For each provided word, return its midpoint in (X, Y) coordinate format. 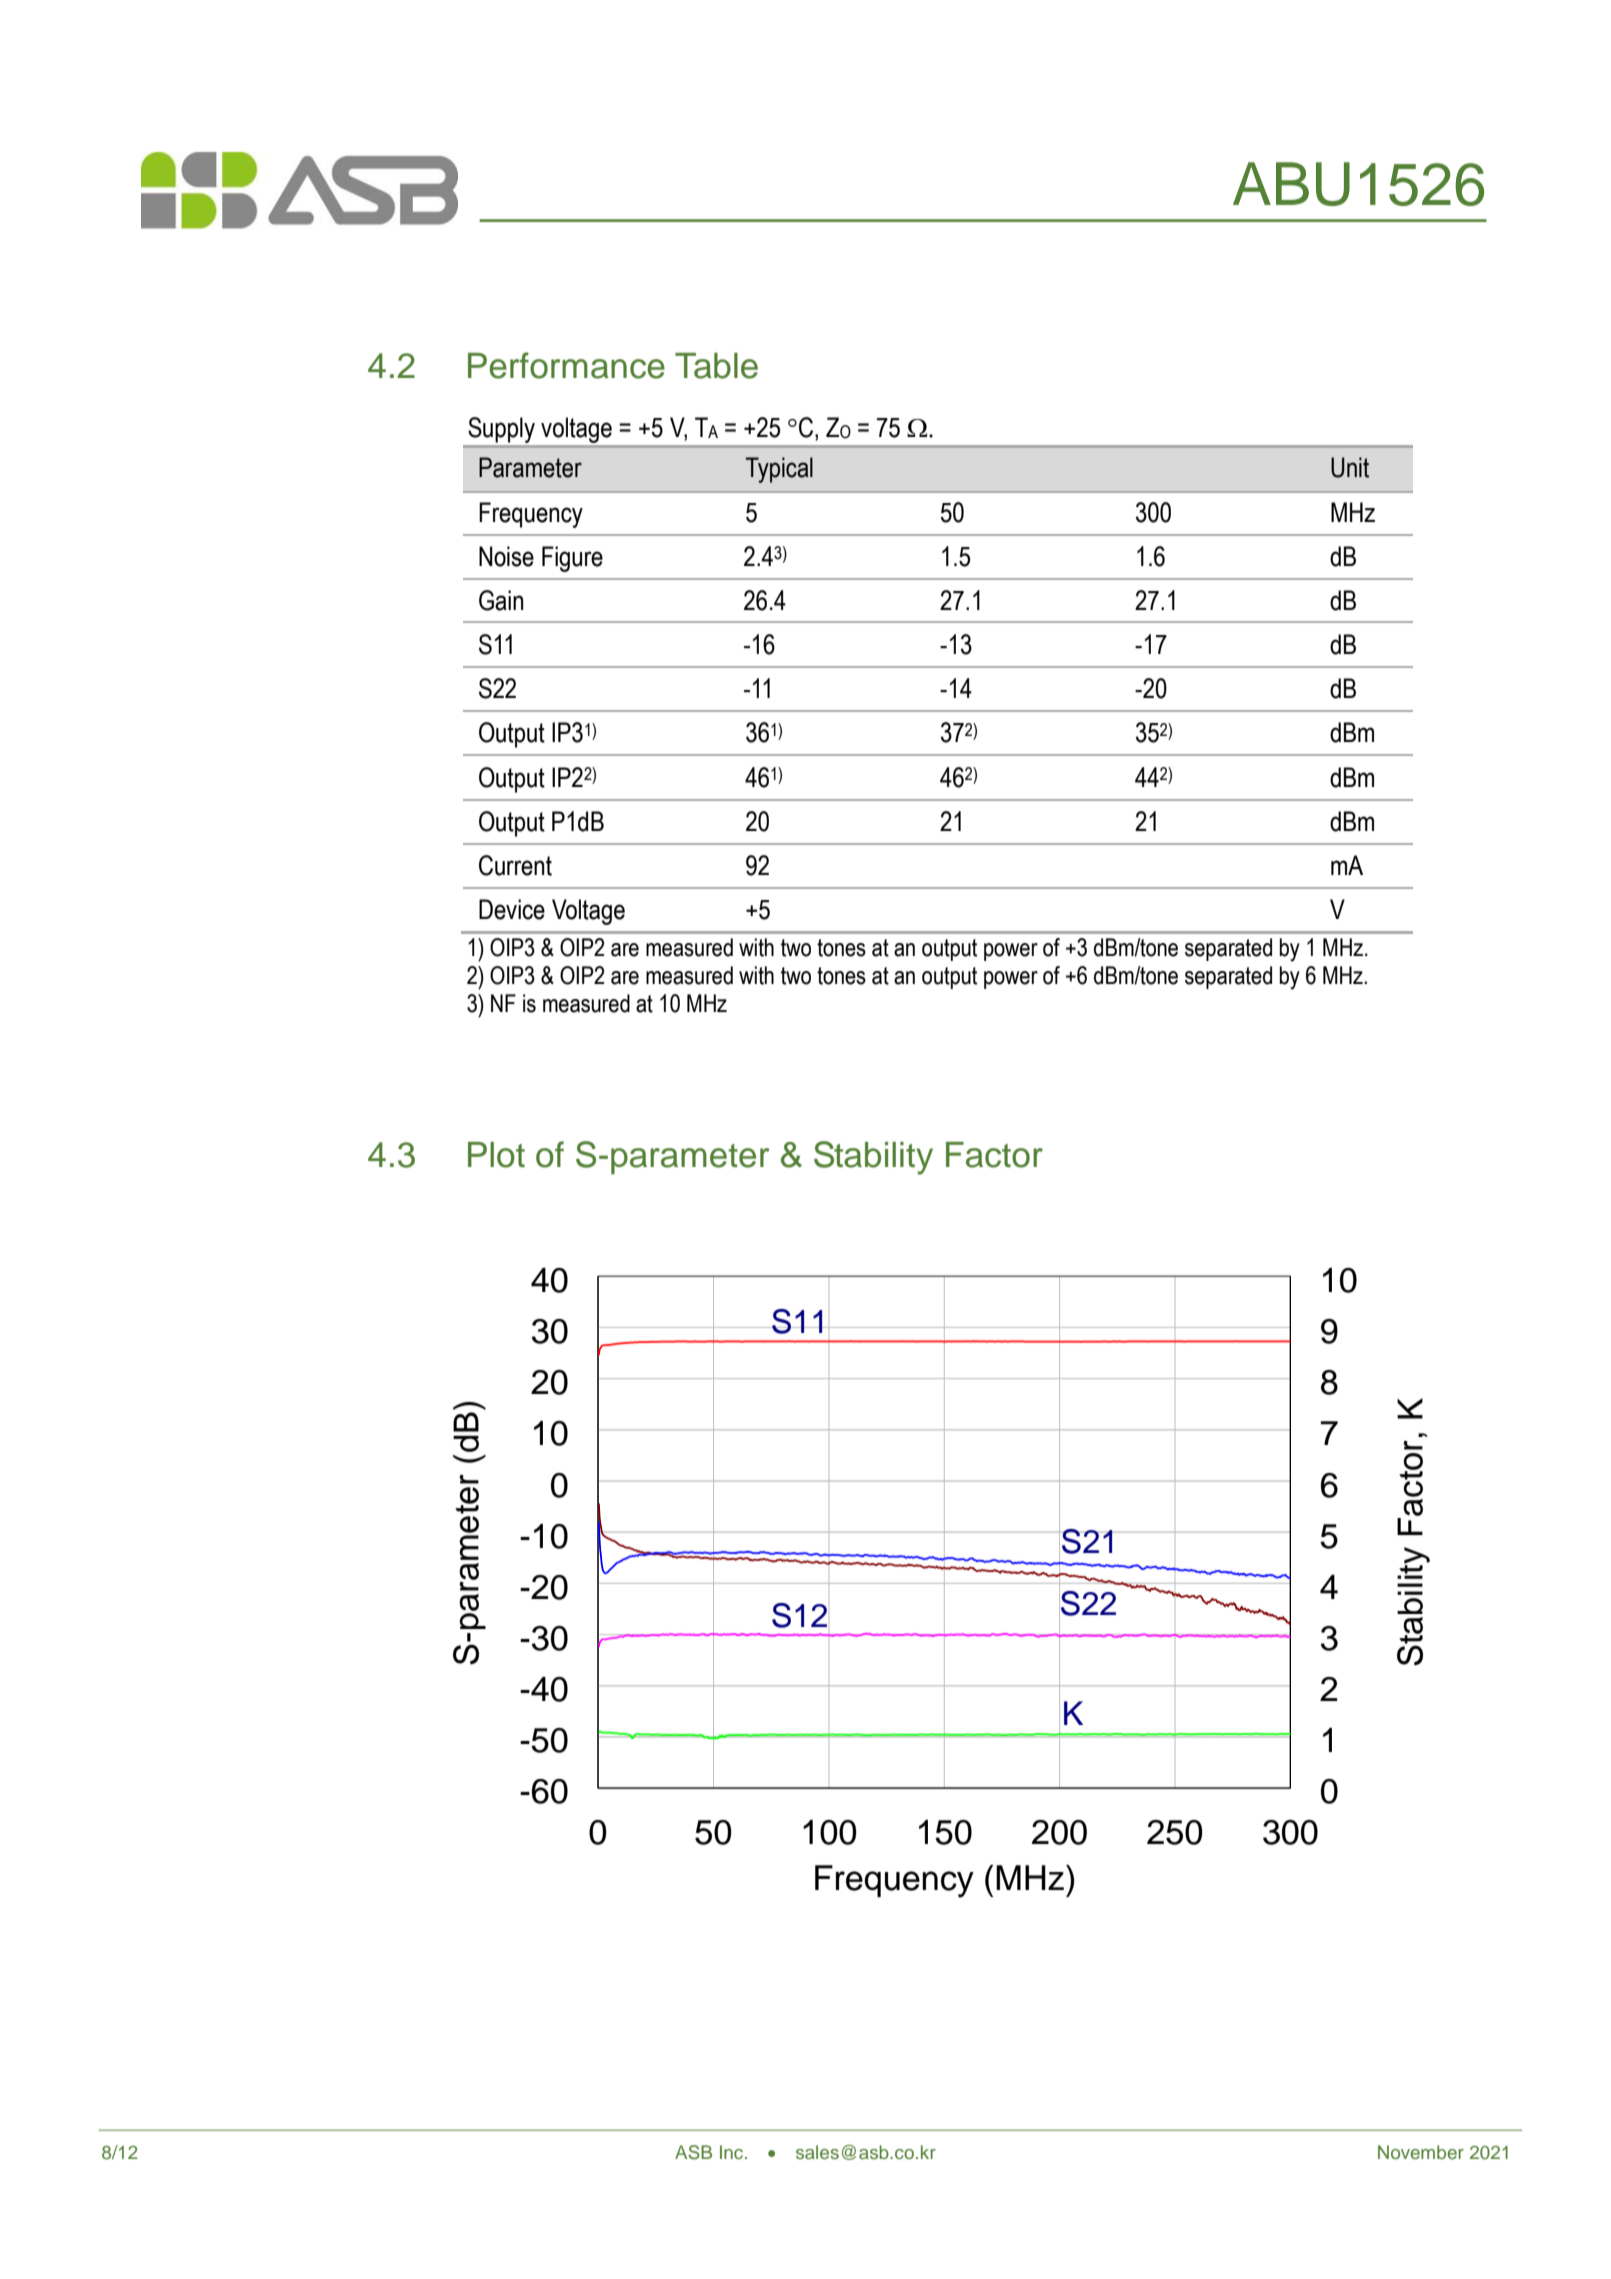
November (1421, 2152)
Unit (1350, 467)
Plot (496, 1155)
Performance (566, 365)
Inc (733, 2152)
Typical (779, 470)
